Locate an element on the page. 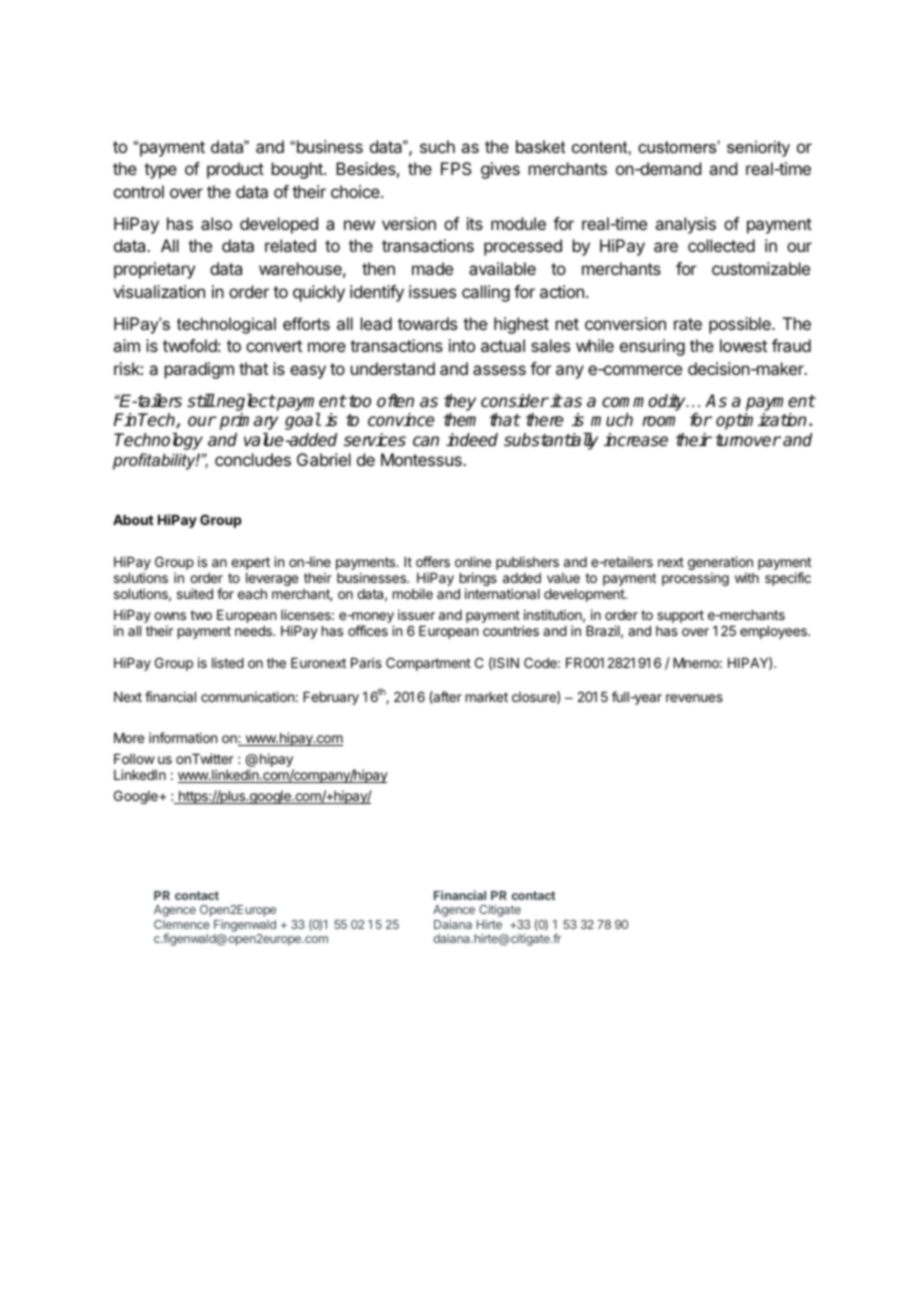  generation is located at coordinates (720, 564).
